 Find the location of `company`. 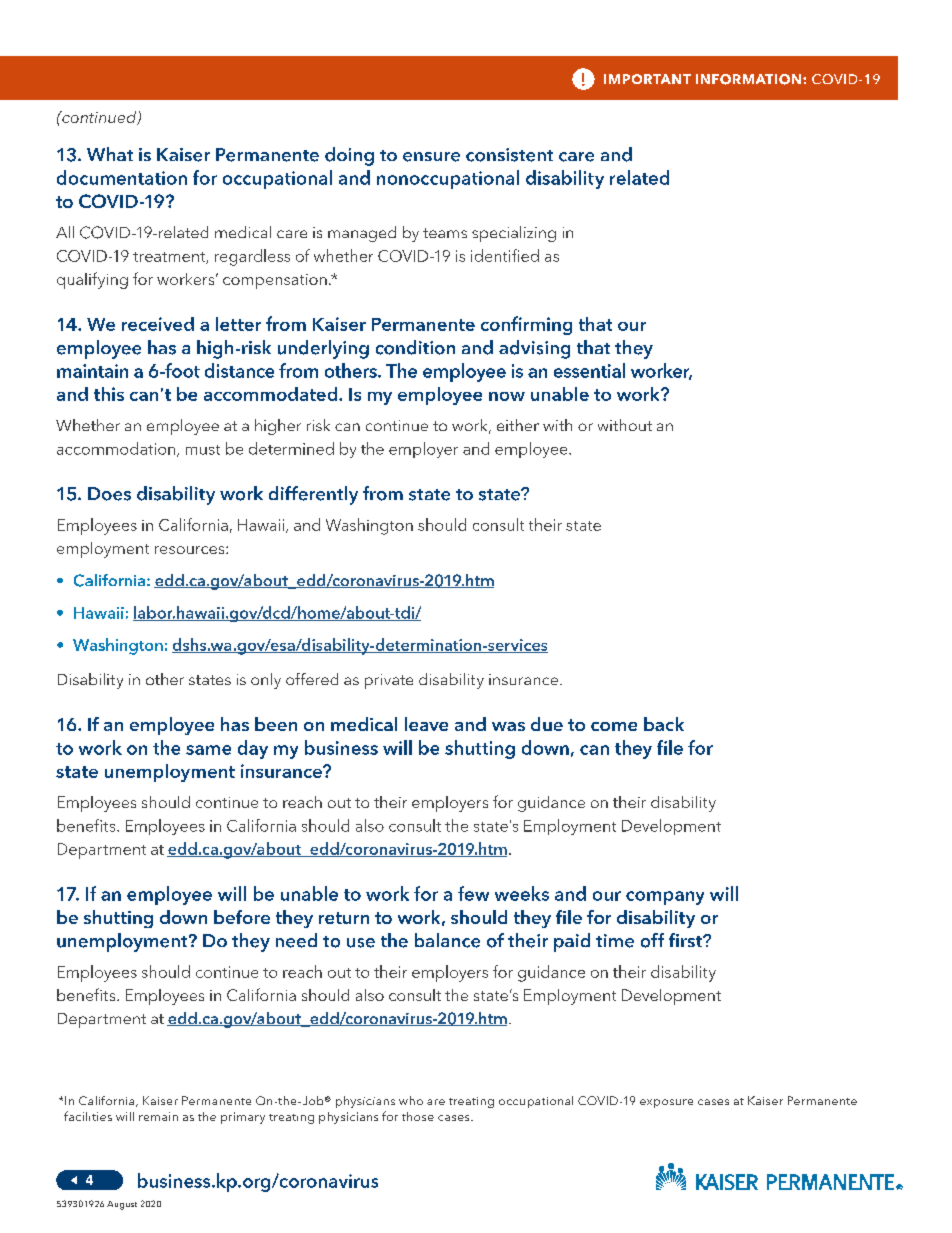

company is located at coordinates (665, 898).
